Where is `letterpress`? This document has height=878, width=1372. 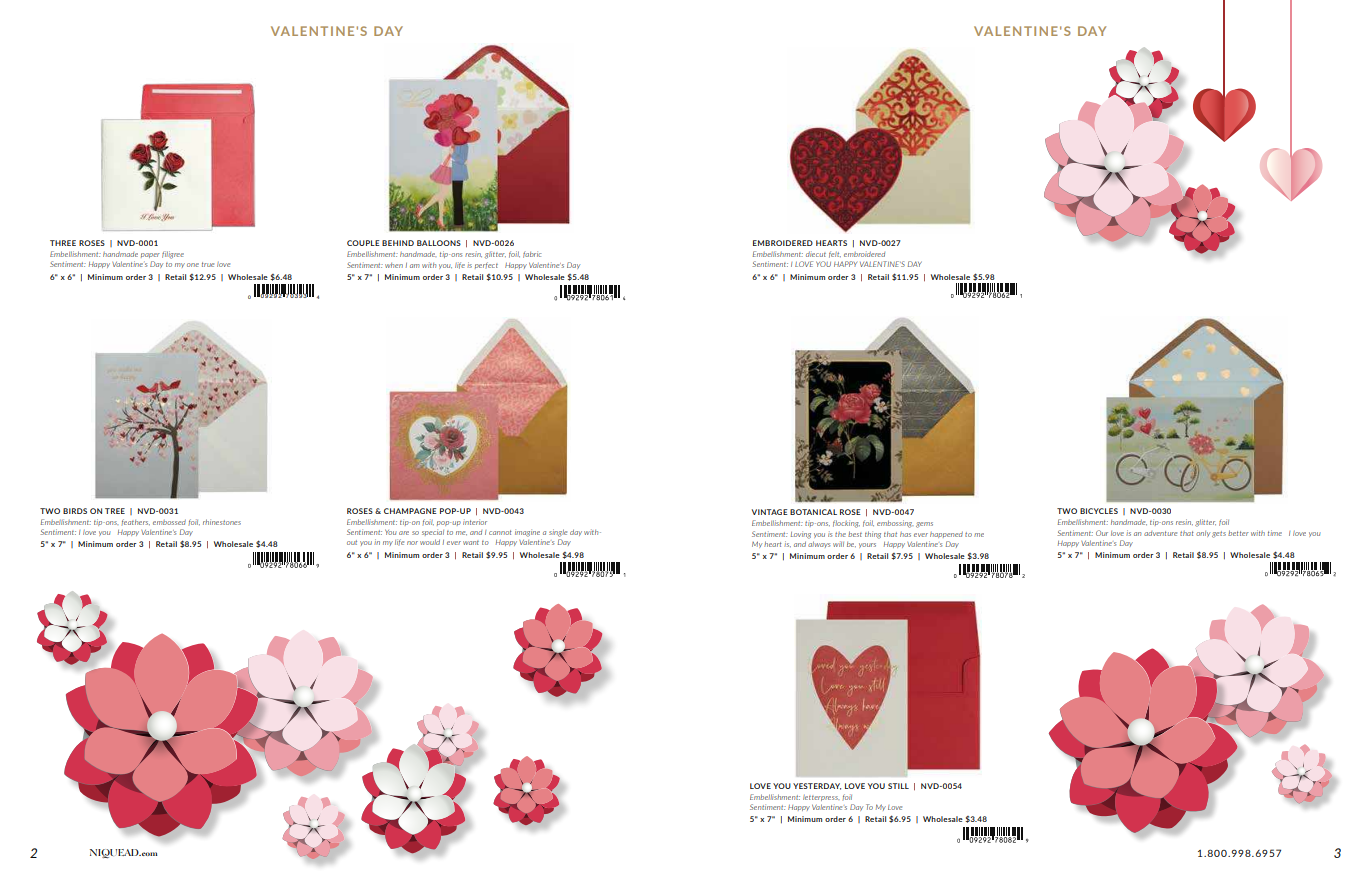 letterpress is located at coordinates (821, 798).
